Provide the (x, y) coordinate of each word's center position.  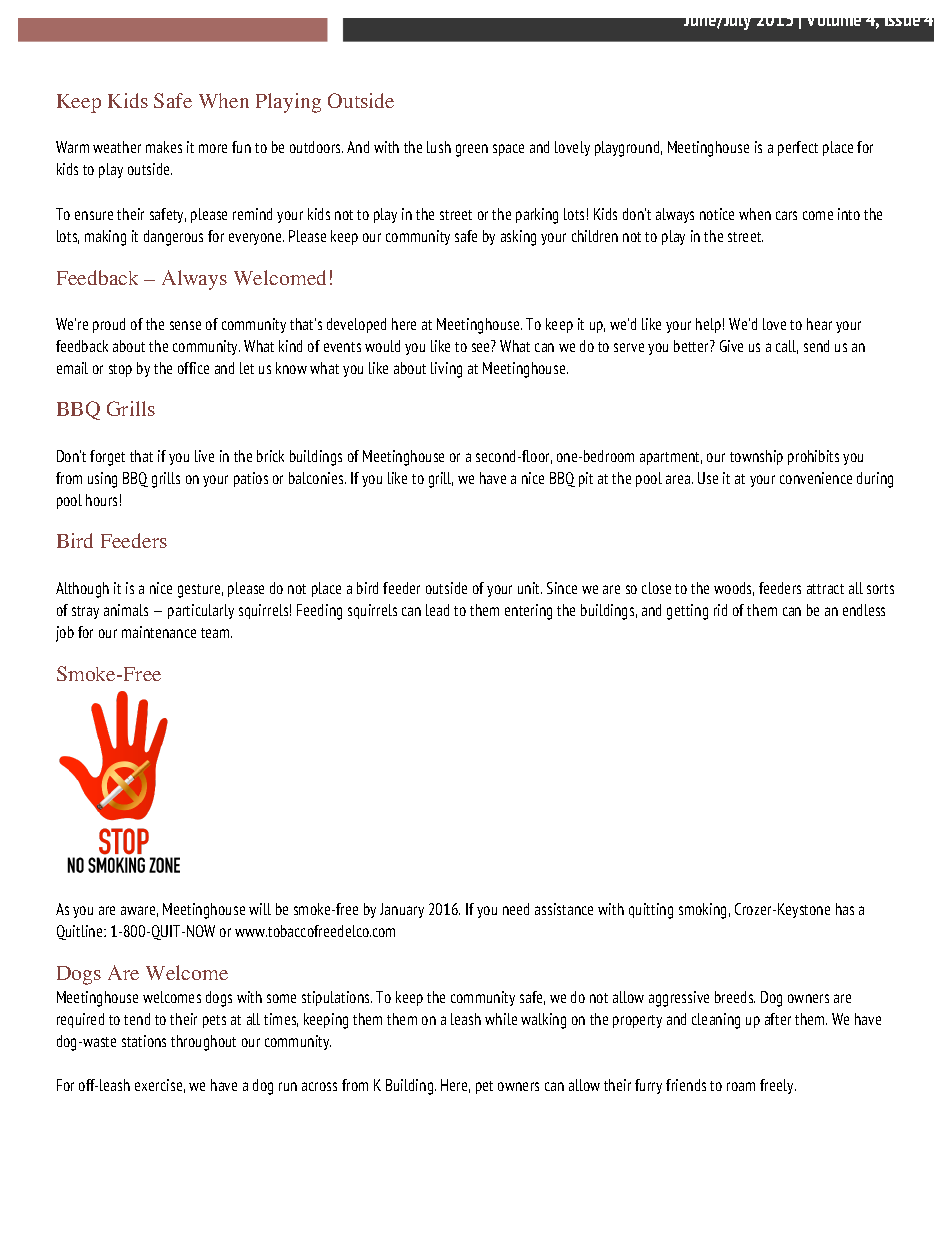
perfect (798, 148)
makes (164, 147)
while (501, 1019)
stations (144, 1041)
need (516, 909)
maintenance (159, 632)
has (845, 909)
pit (586, 479)
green (472, 150)
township (756, 457)
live (204, 456)
